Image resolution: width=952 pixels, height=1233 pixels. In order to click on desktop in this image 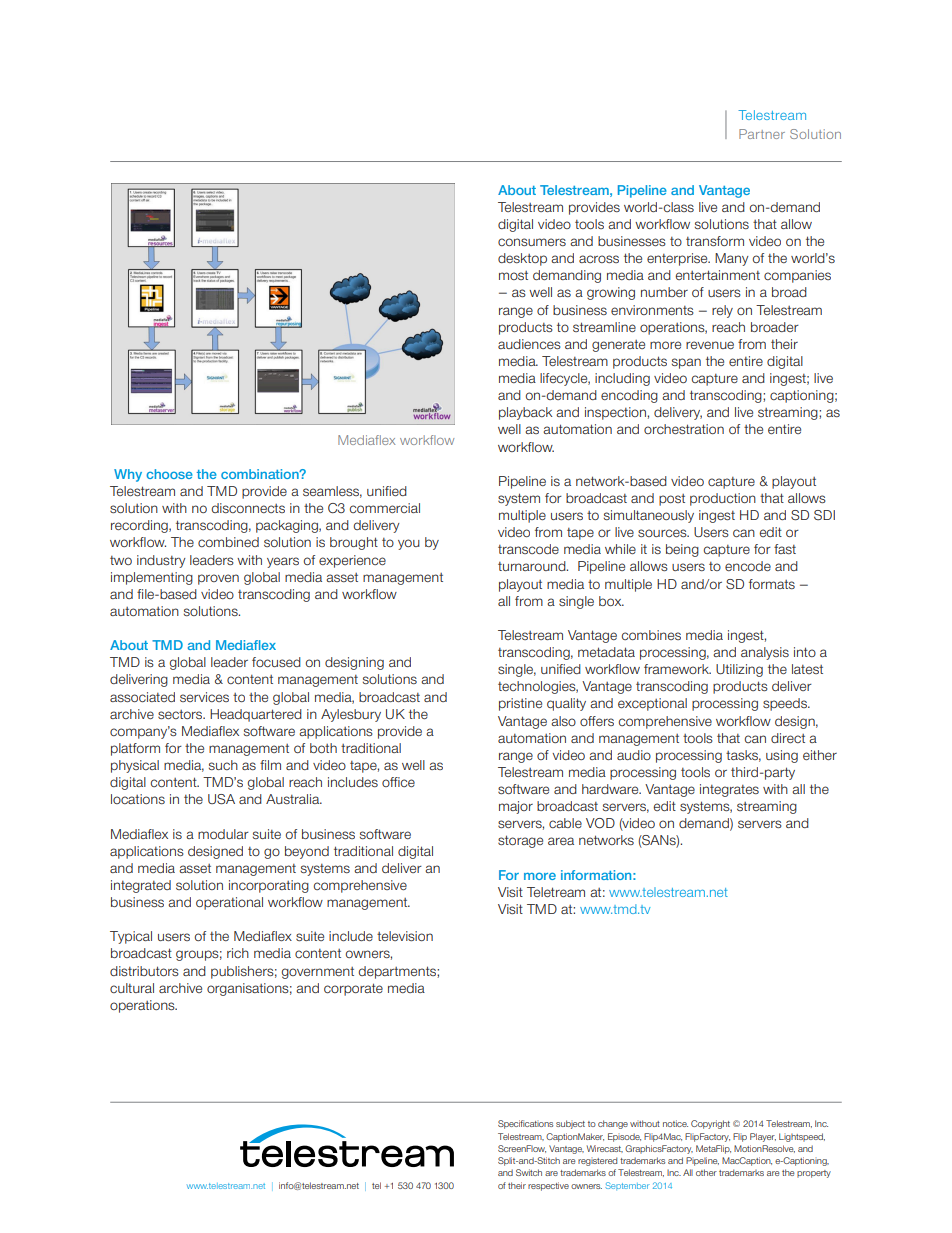, I will do `click(522, 259)`.
